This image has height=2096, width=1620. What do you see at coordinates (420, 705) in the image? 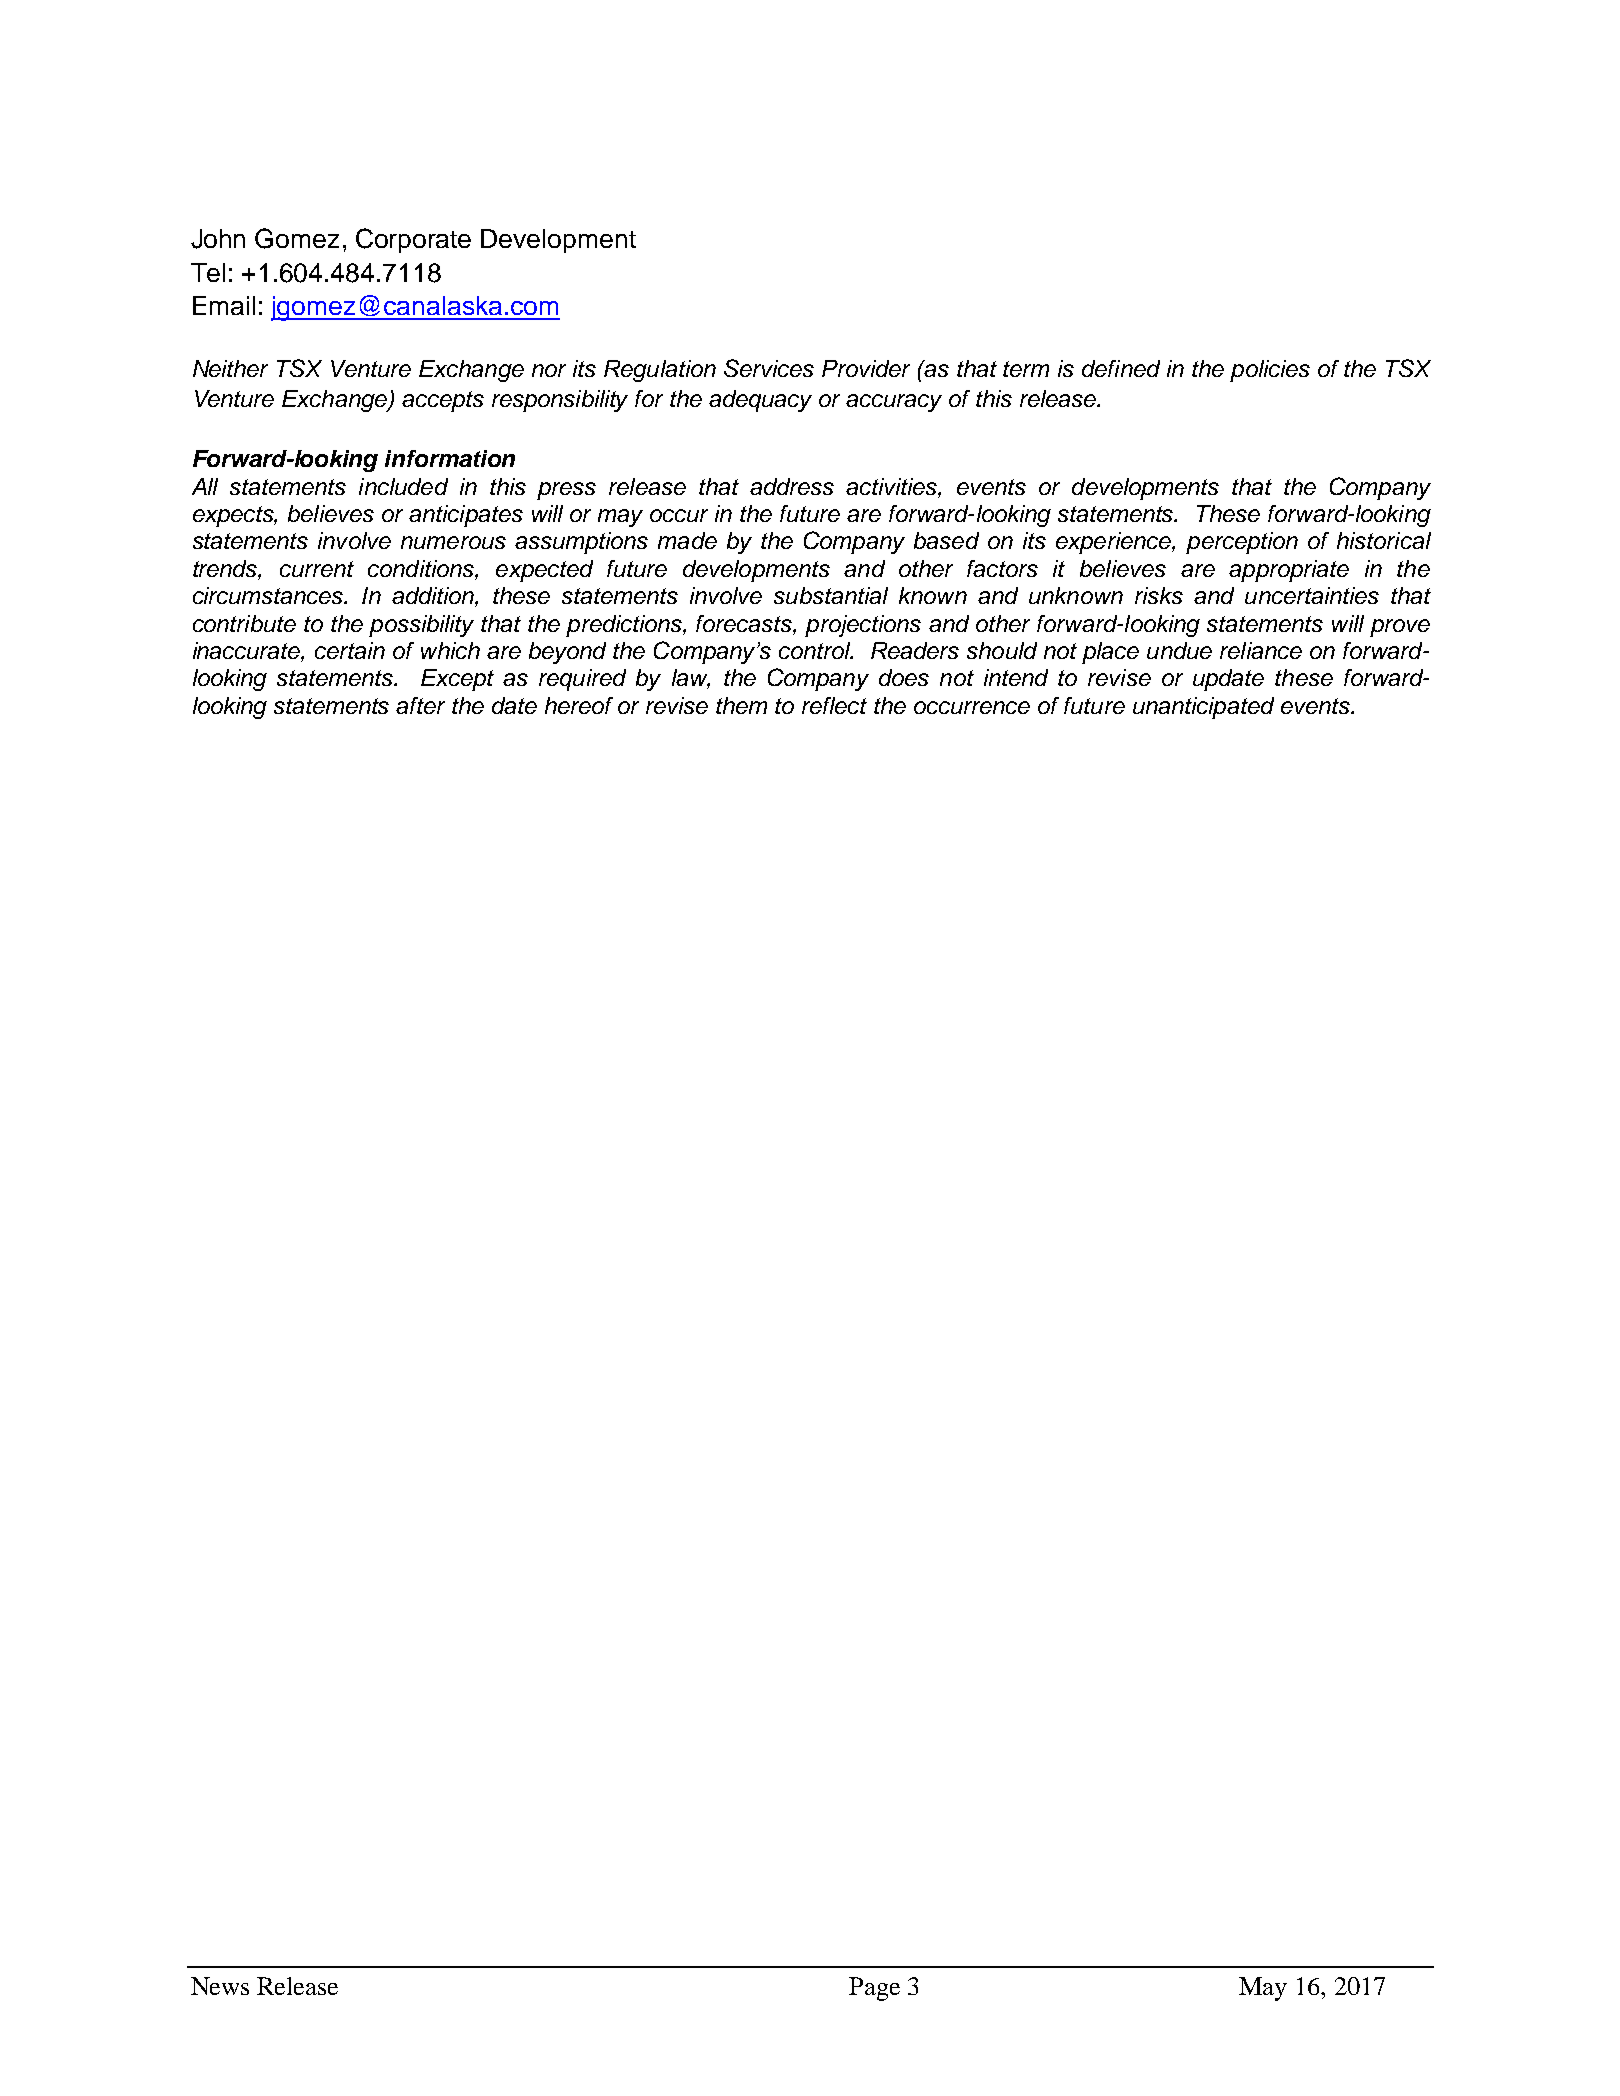
I see `after` at bounding box center [420, 705].
